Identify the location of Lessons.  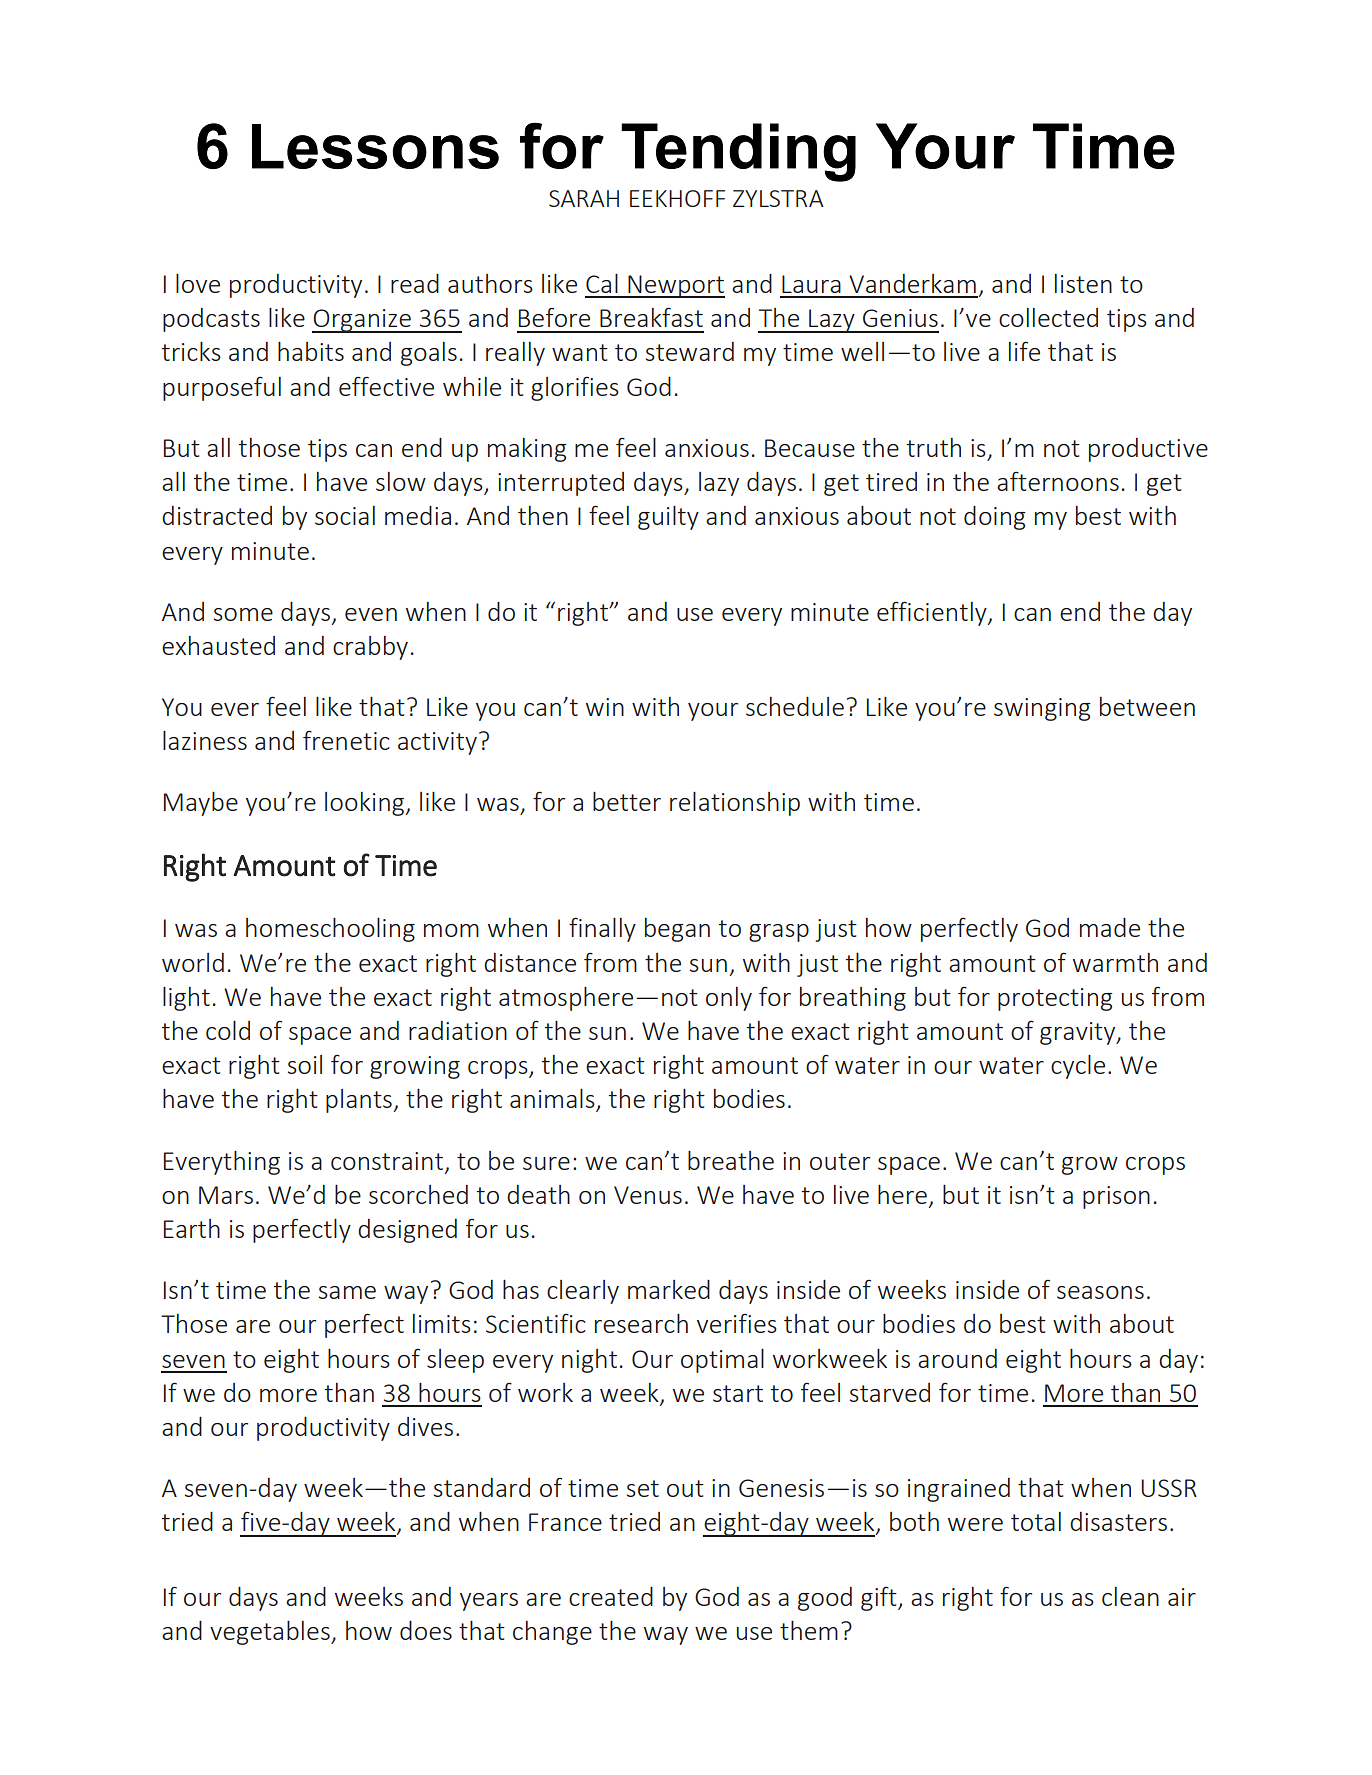
(375, 146).
